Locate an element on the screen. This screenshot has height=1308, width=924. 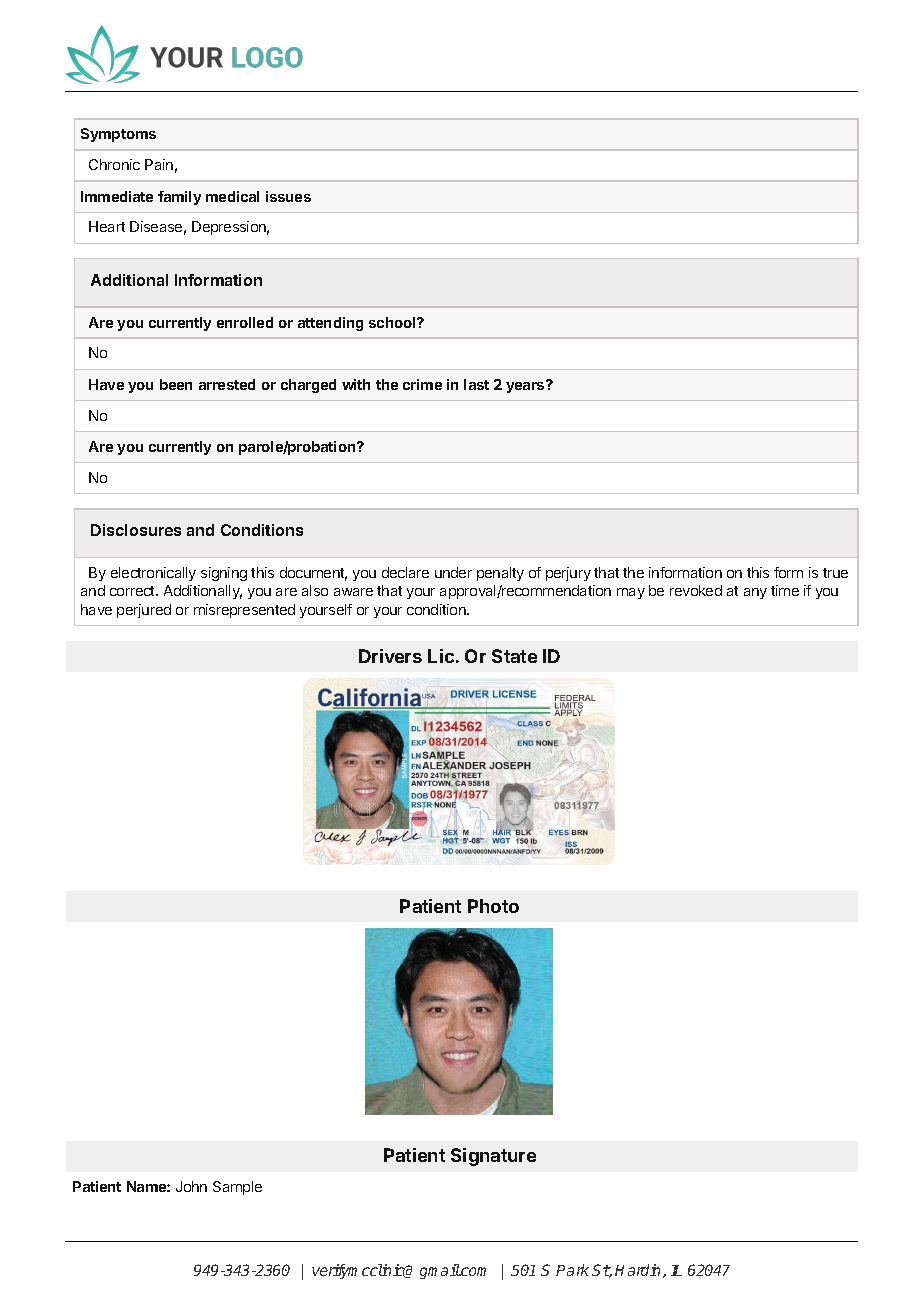
years is located at coordinates (526, 386).
